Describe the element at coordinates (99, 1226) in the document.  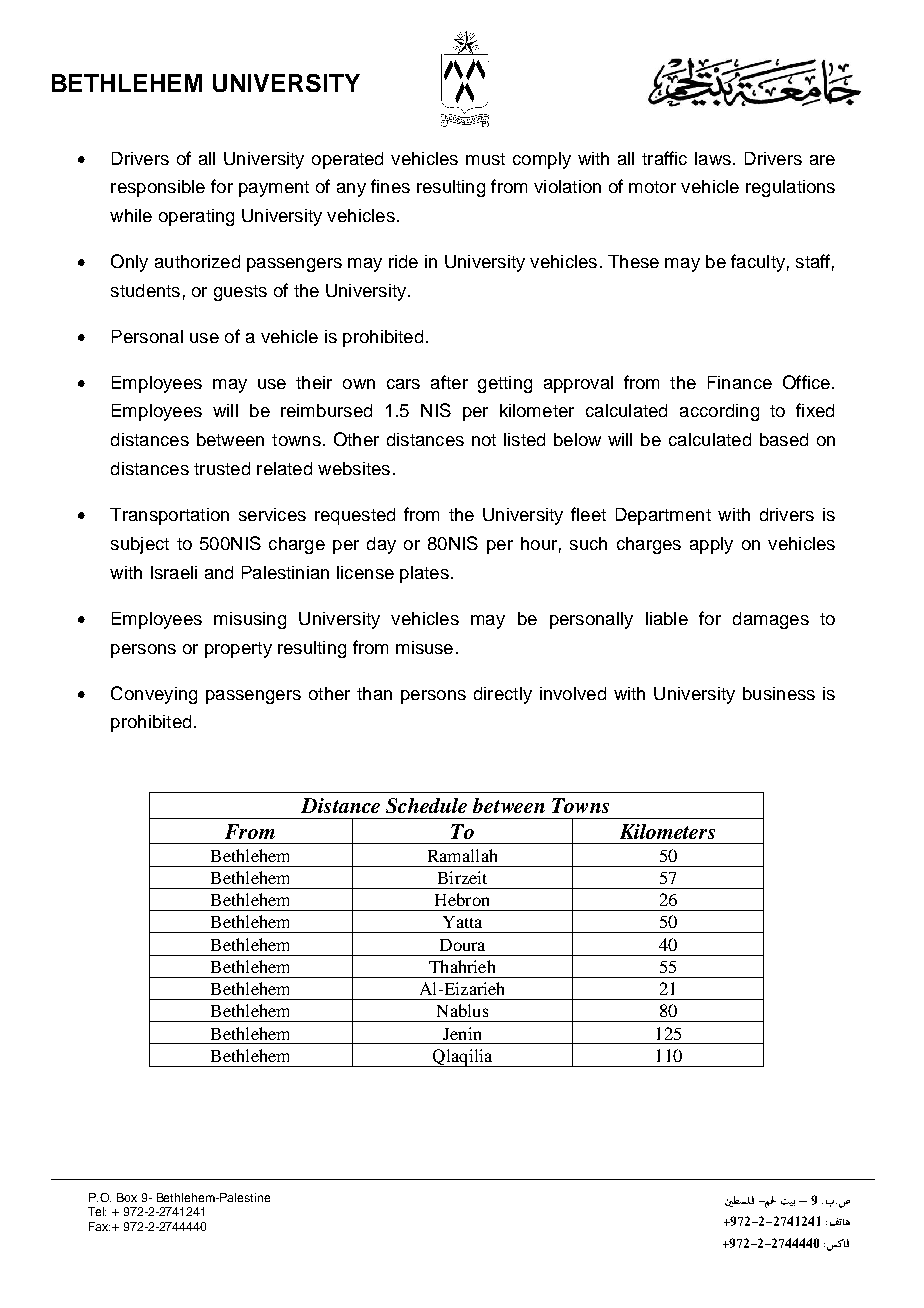
I see `Fax` at that location.
